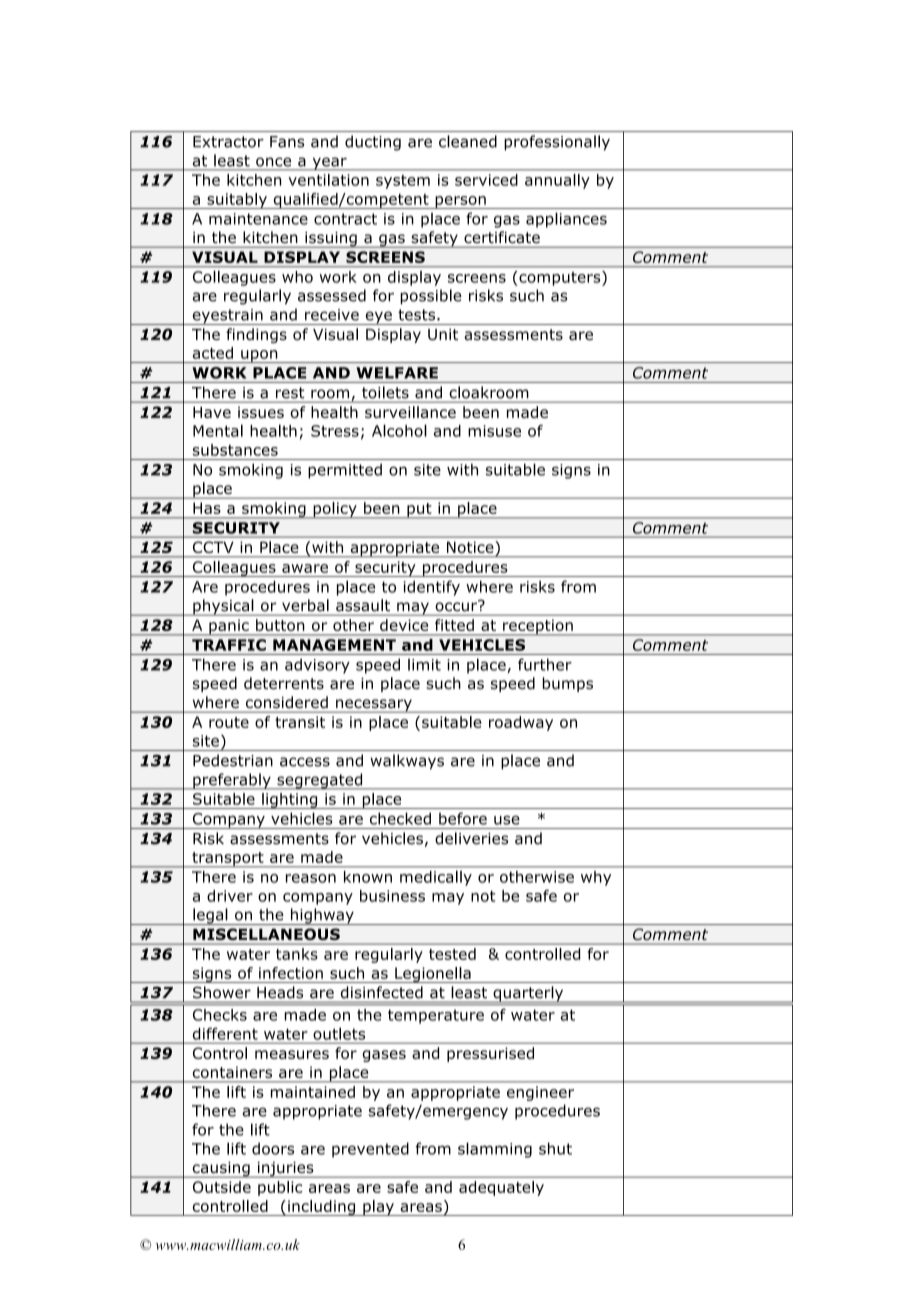 The height and width of the screenshot is (1308, 924). Describe the element at coordinates (284, 683) in the screenshot. I see `deterrents` at that location.
